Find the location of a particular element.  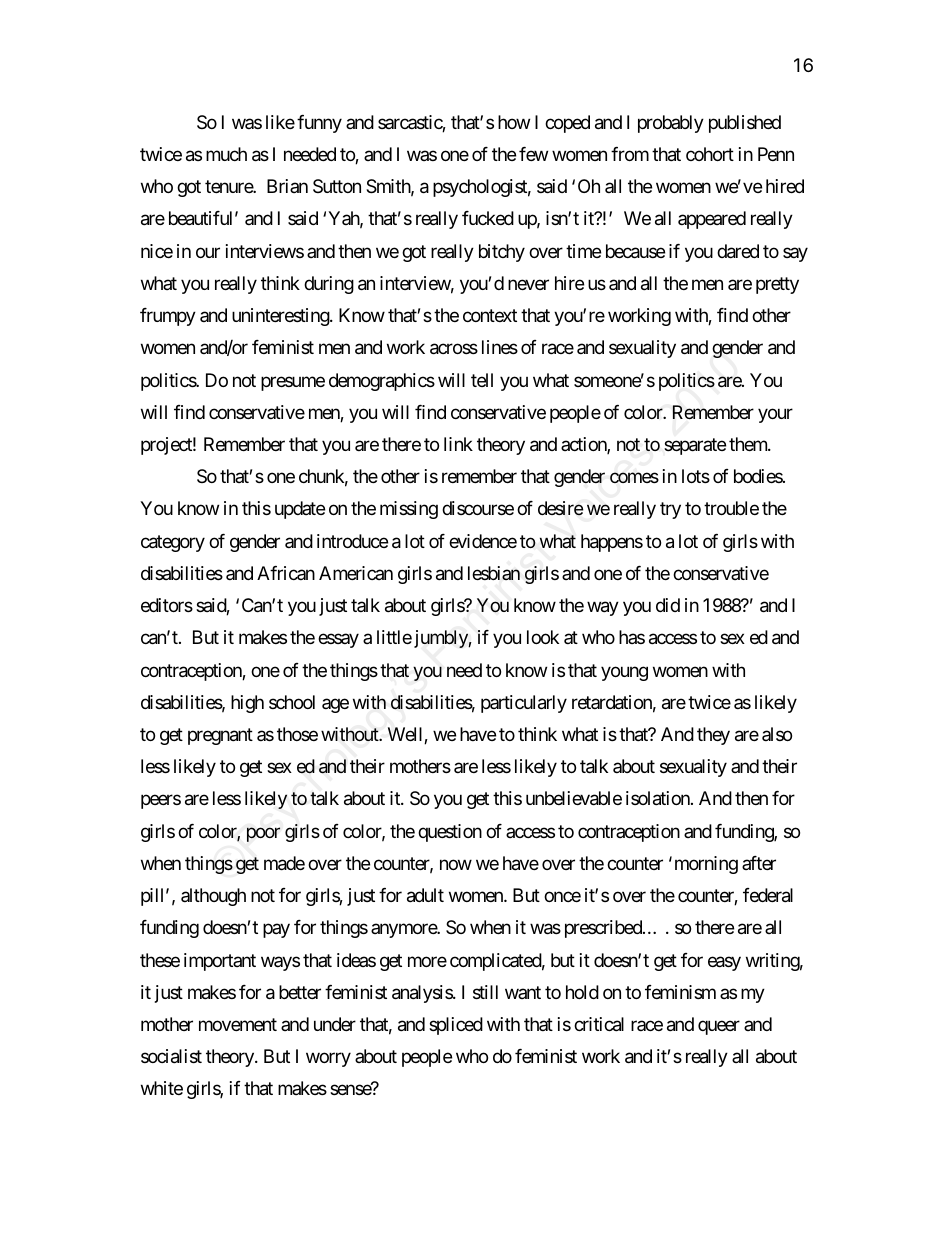

African is located at coordinates (286, 573).
